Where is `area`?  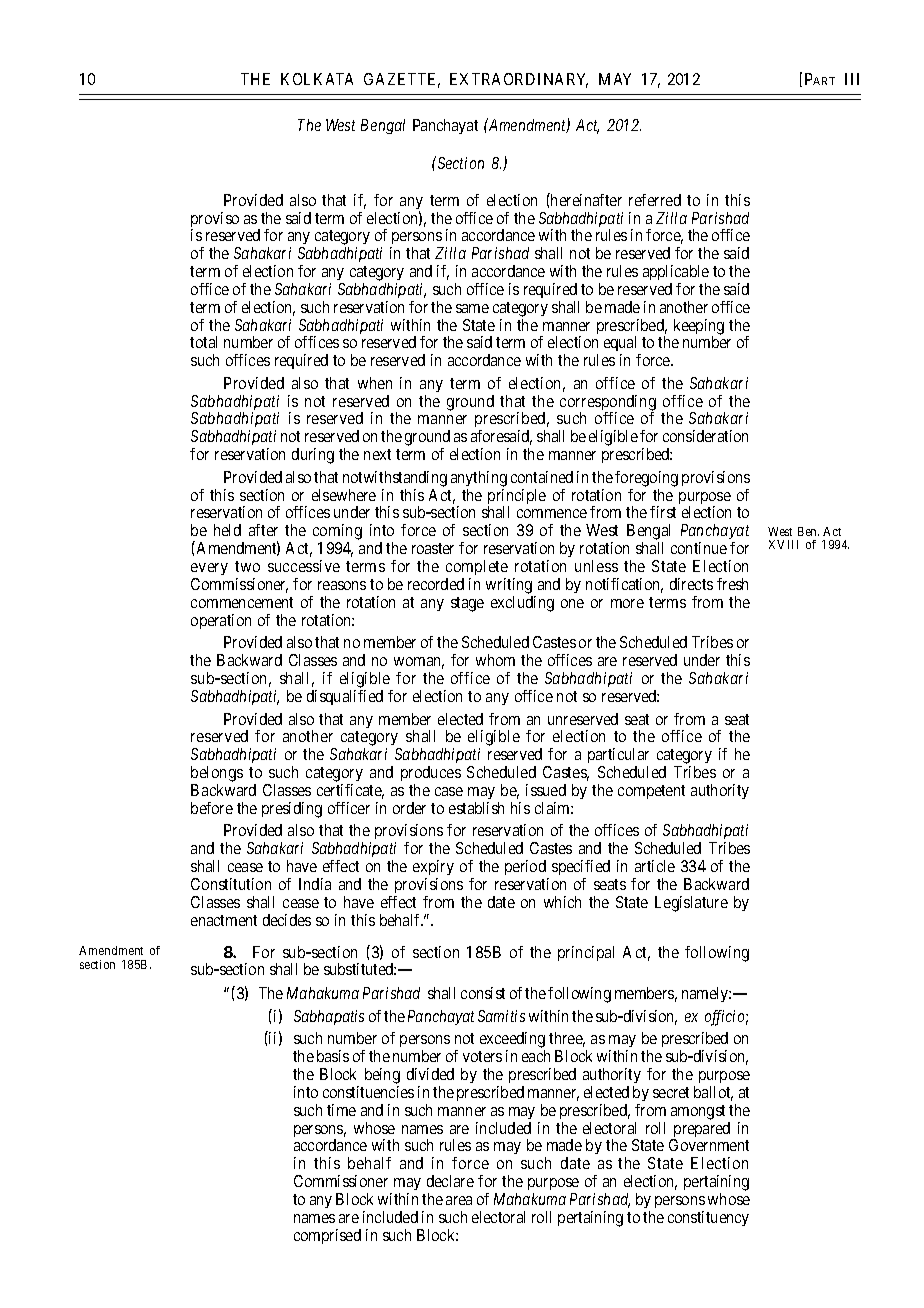
area is located at coordinates (459, 1200).
